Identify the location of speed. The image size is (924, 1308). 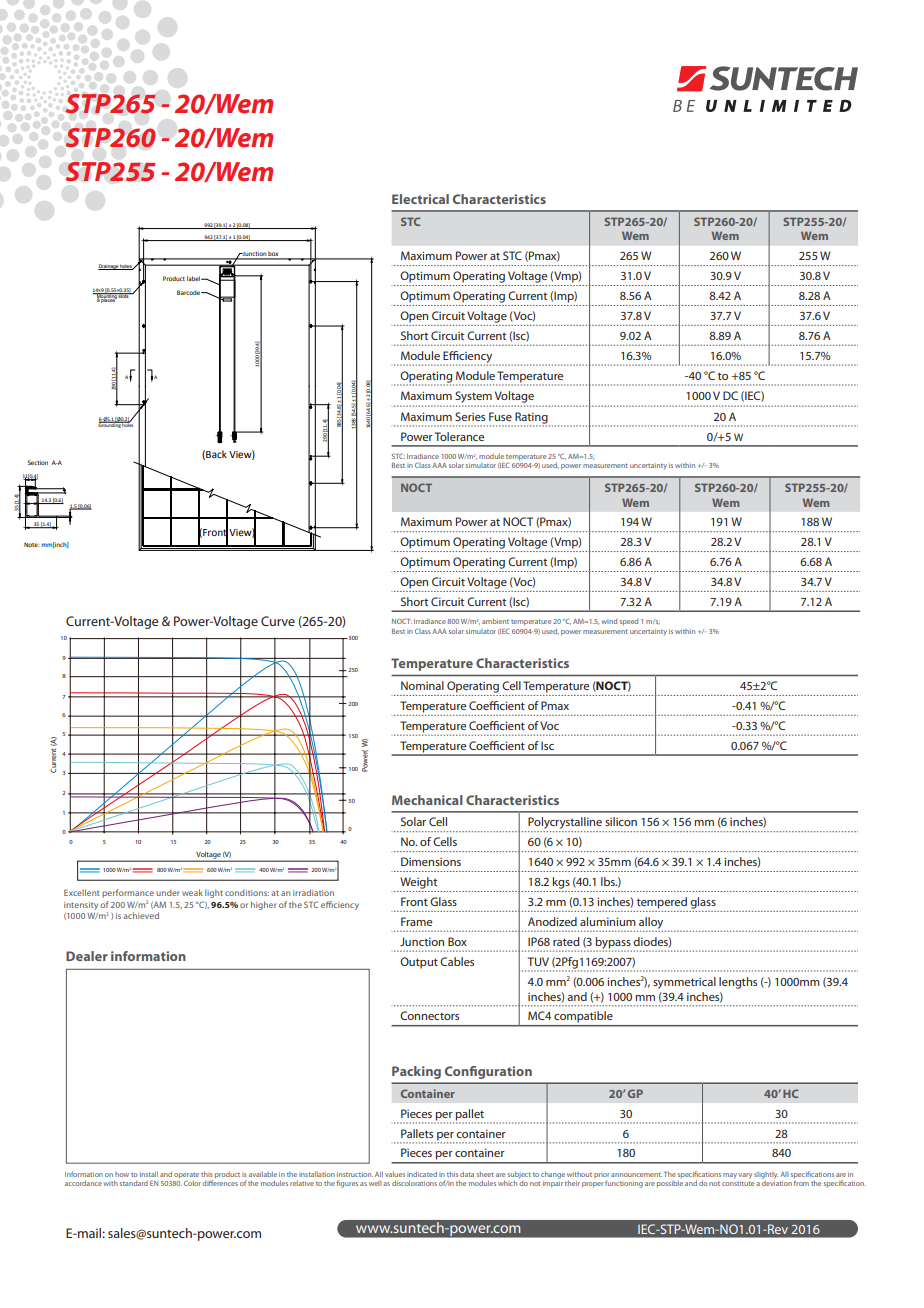
(629, 622).
